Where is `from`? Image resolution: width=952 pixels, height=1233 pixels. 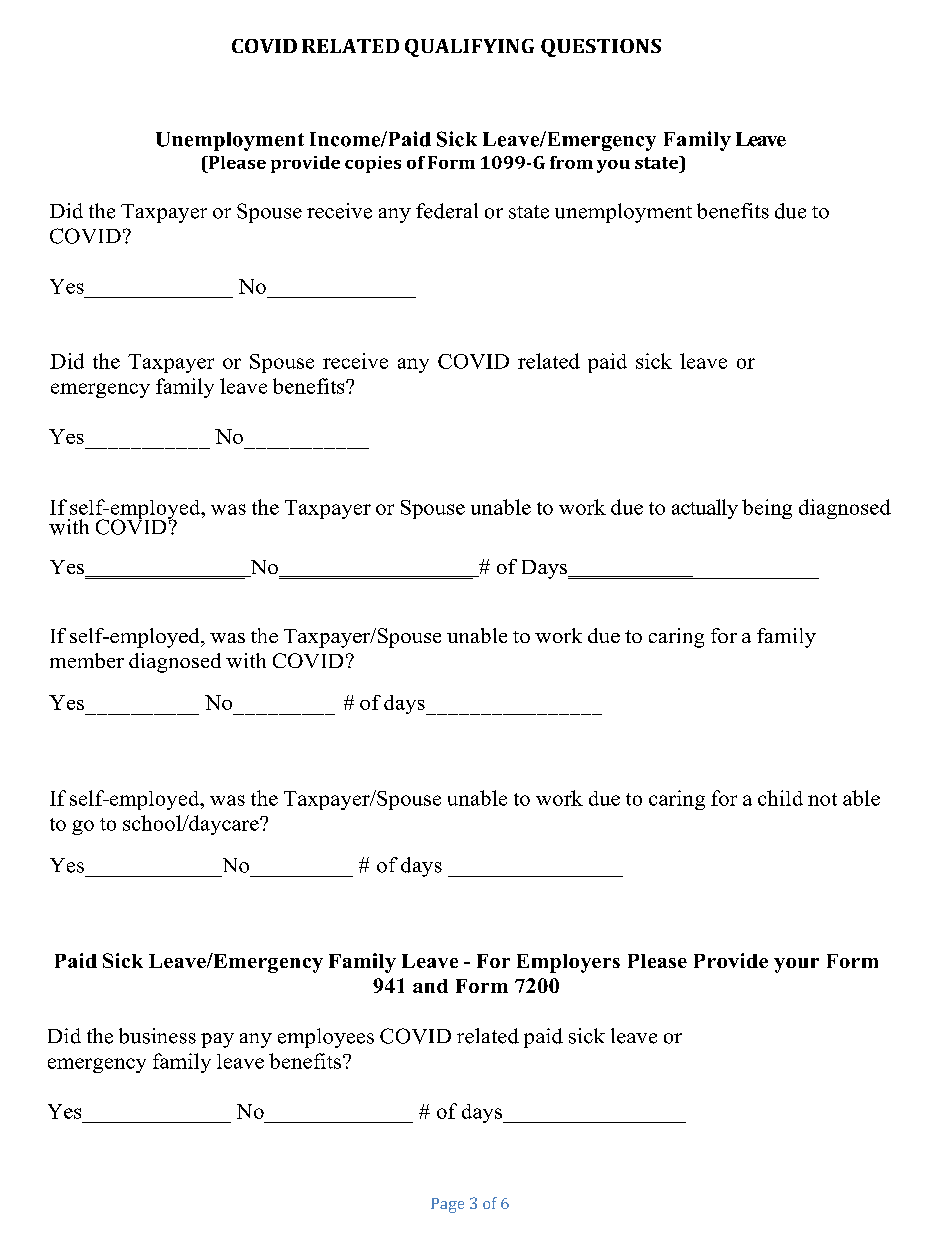 from is located at coordinates (571, 162).
